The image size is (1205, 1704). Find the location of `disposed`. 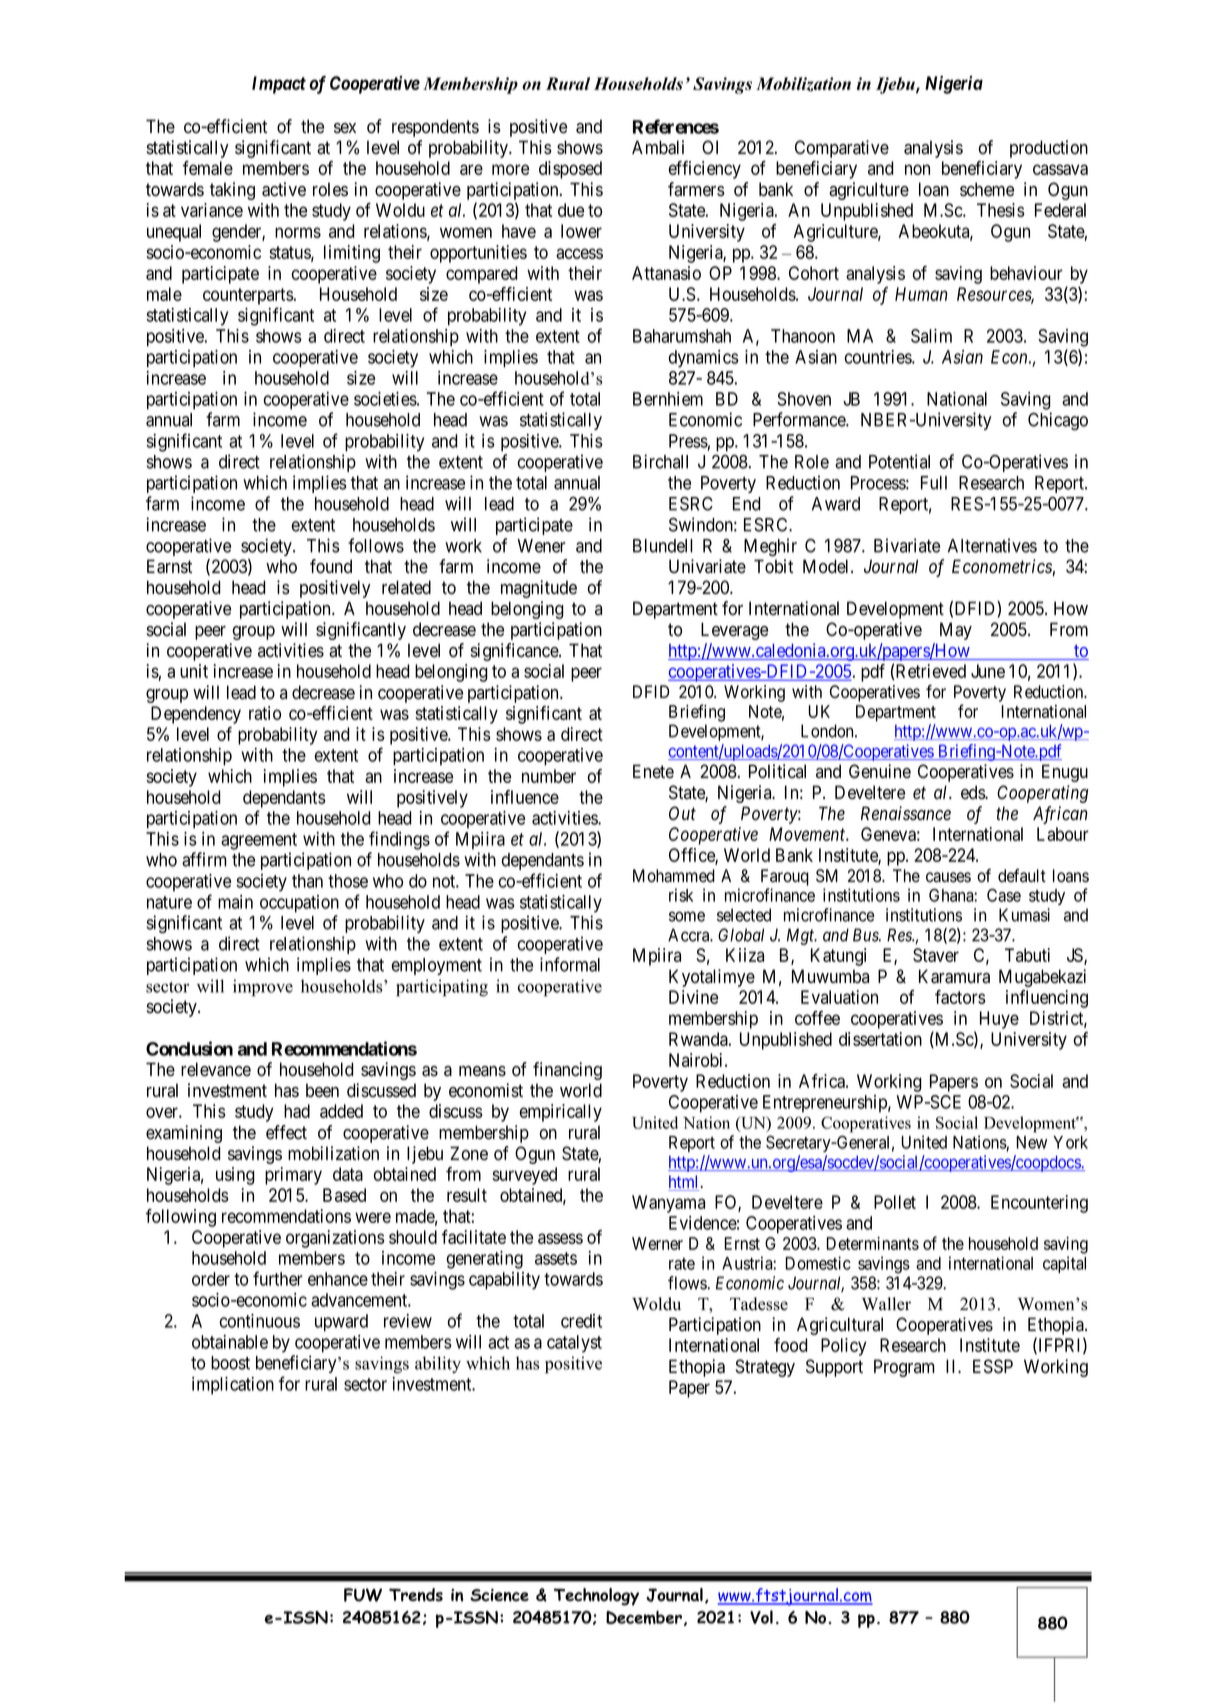

disposed is located at coordinates (570, 170).
